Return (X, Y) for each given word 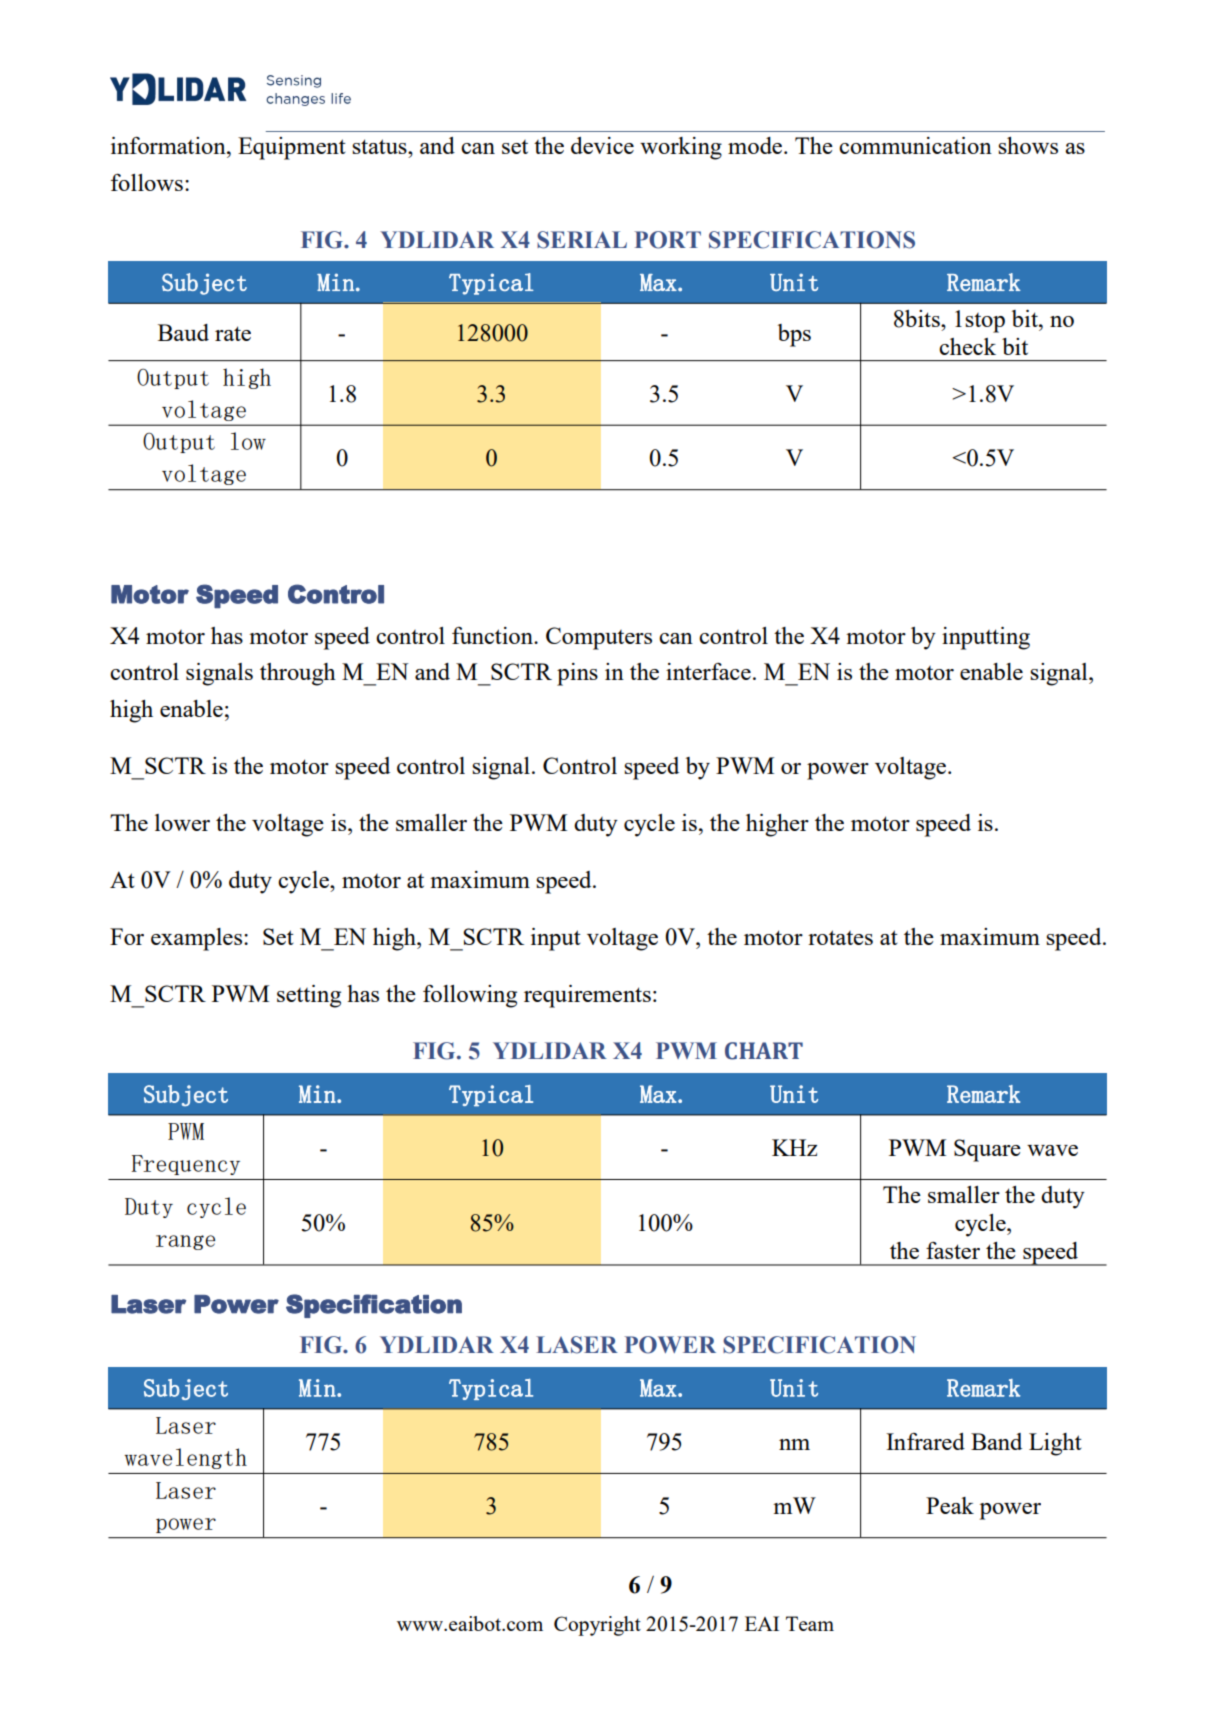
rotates (840, 937)
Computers (599, 638)
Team (810, 1623)
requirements (587, 996)
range (185, 1242)
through (298, 674)
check (967, 346)
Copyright (597, 1626)
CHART (764, 1051)
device (602, 145)
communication (915, 145)
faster (953, 1250)
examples (198, 939)
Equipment (292, 148)
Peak (950, 1505)
